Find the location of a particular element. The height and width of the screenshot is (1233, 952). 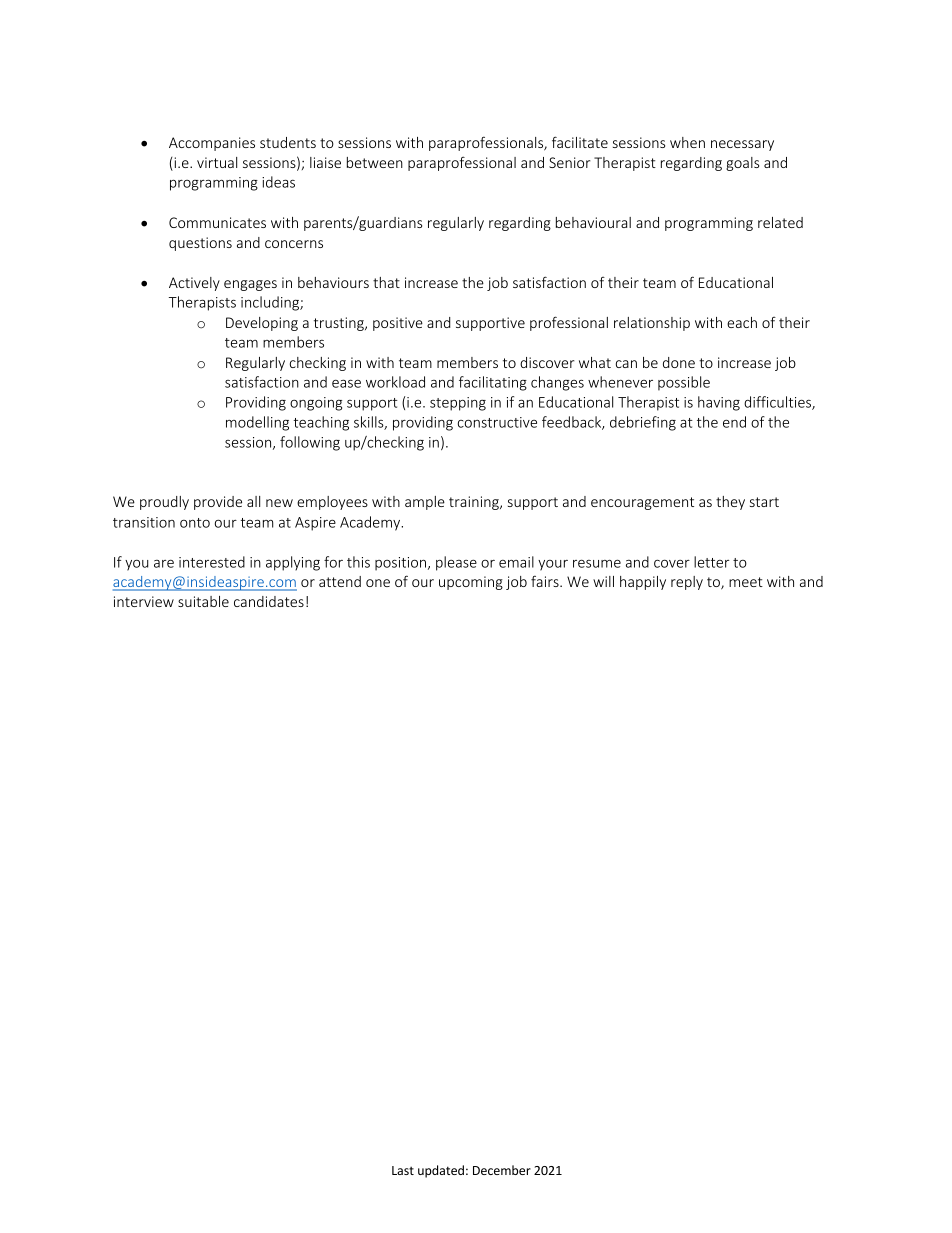

between is located at coordinates (375, 162).
